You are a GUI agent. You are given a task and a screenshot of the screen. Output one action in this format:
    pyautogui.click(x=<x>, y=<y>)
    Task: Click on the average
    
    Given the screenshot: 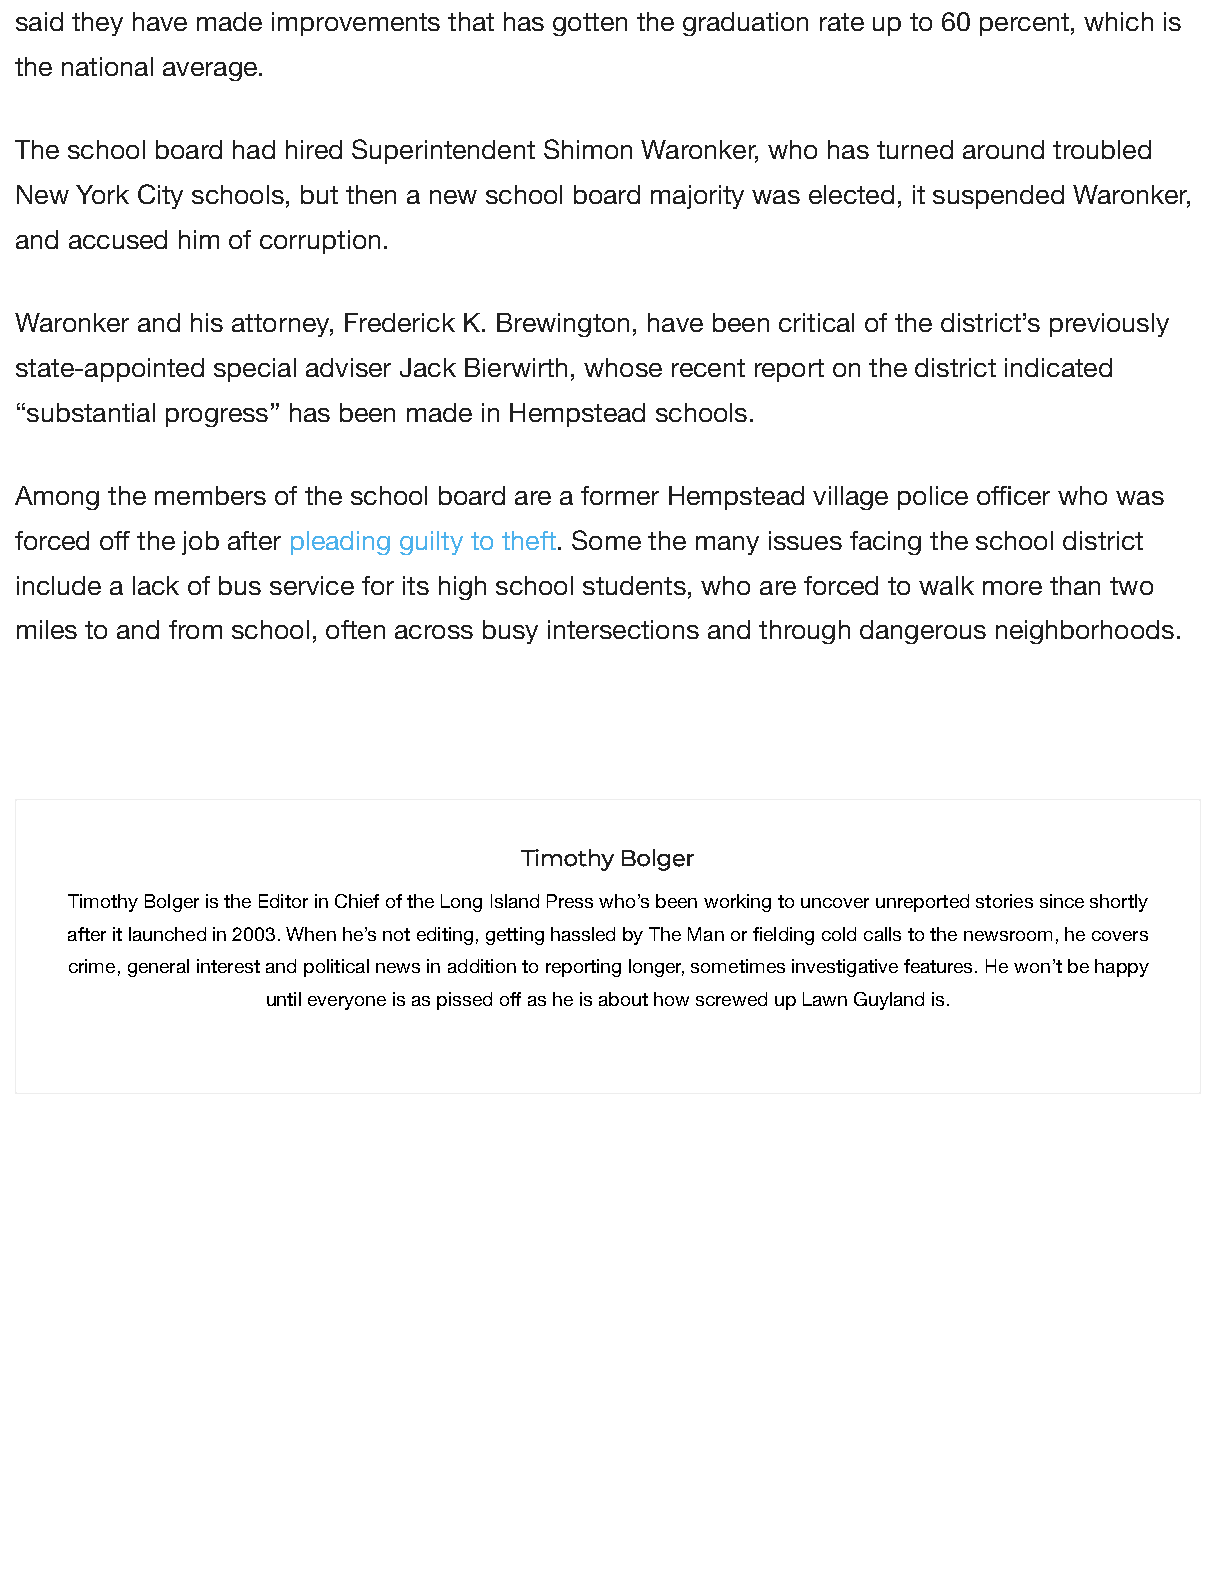 What is the action you would take?
    pyautogui.click(x=210, y=71)
